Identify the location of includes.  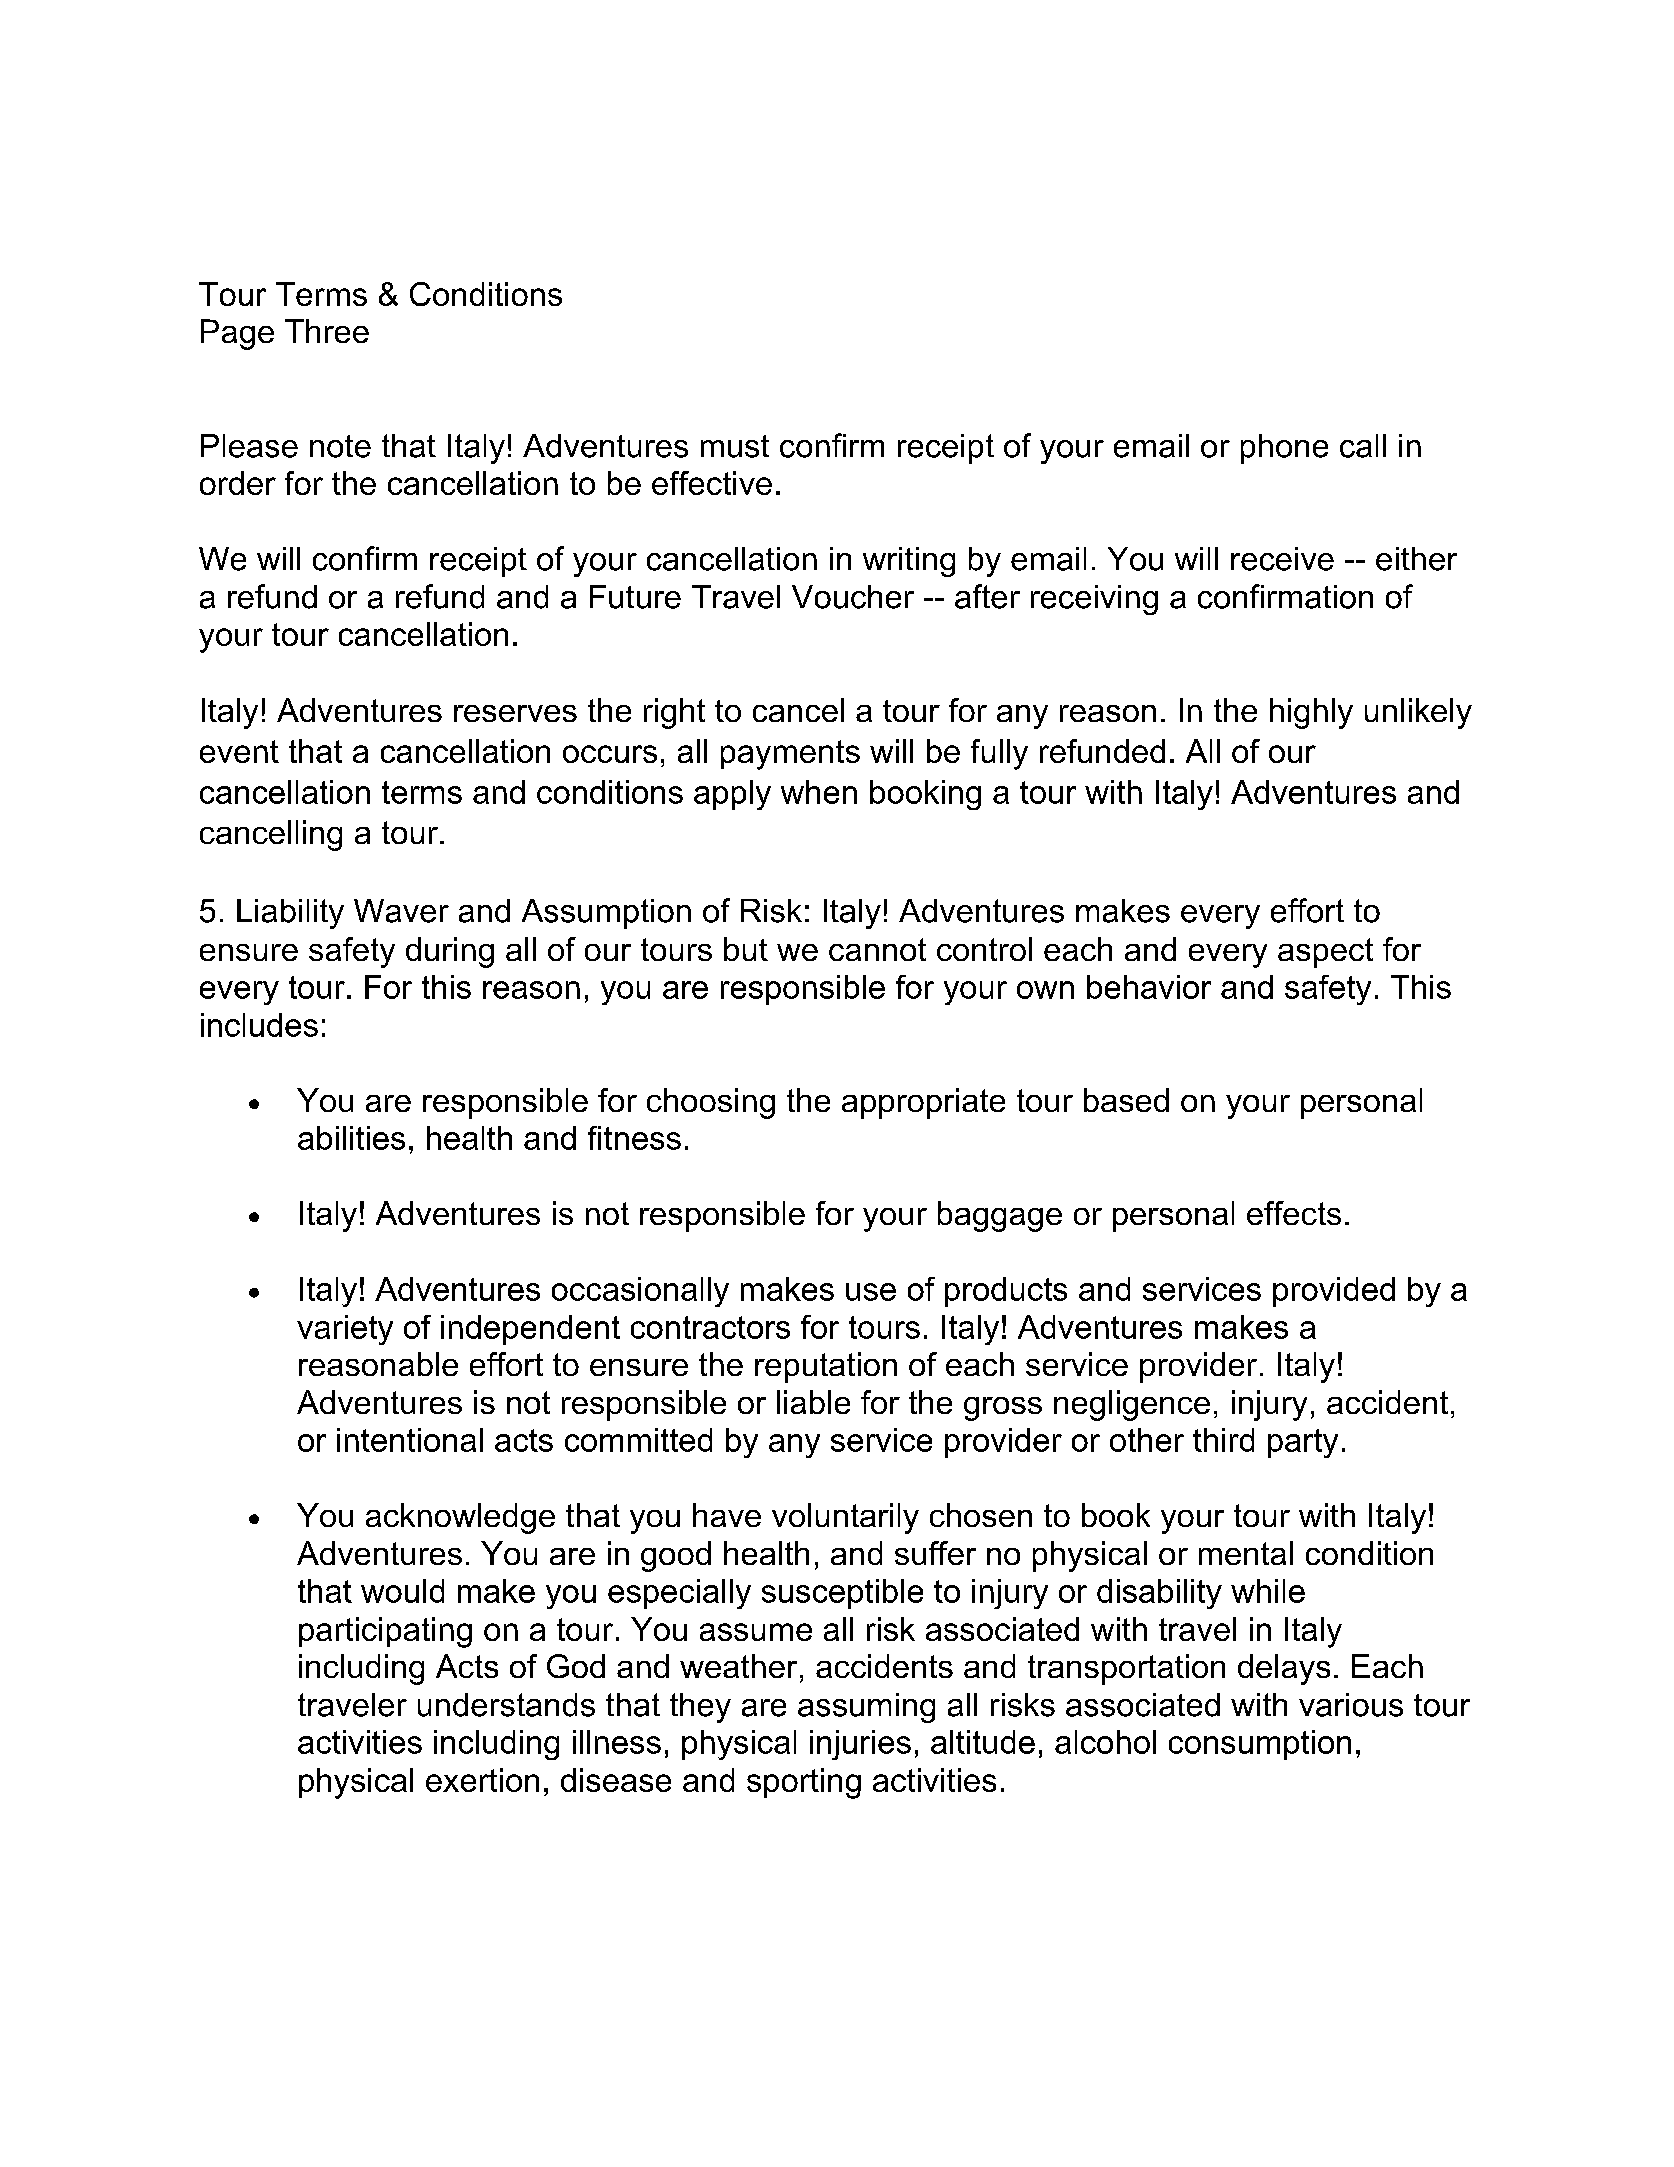
(259, 1025).
